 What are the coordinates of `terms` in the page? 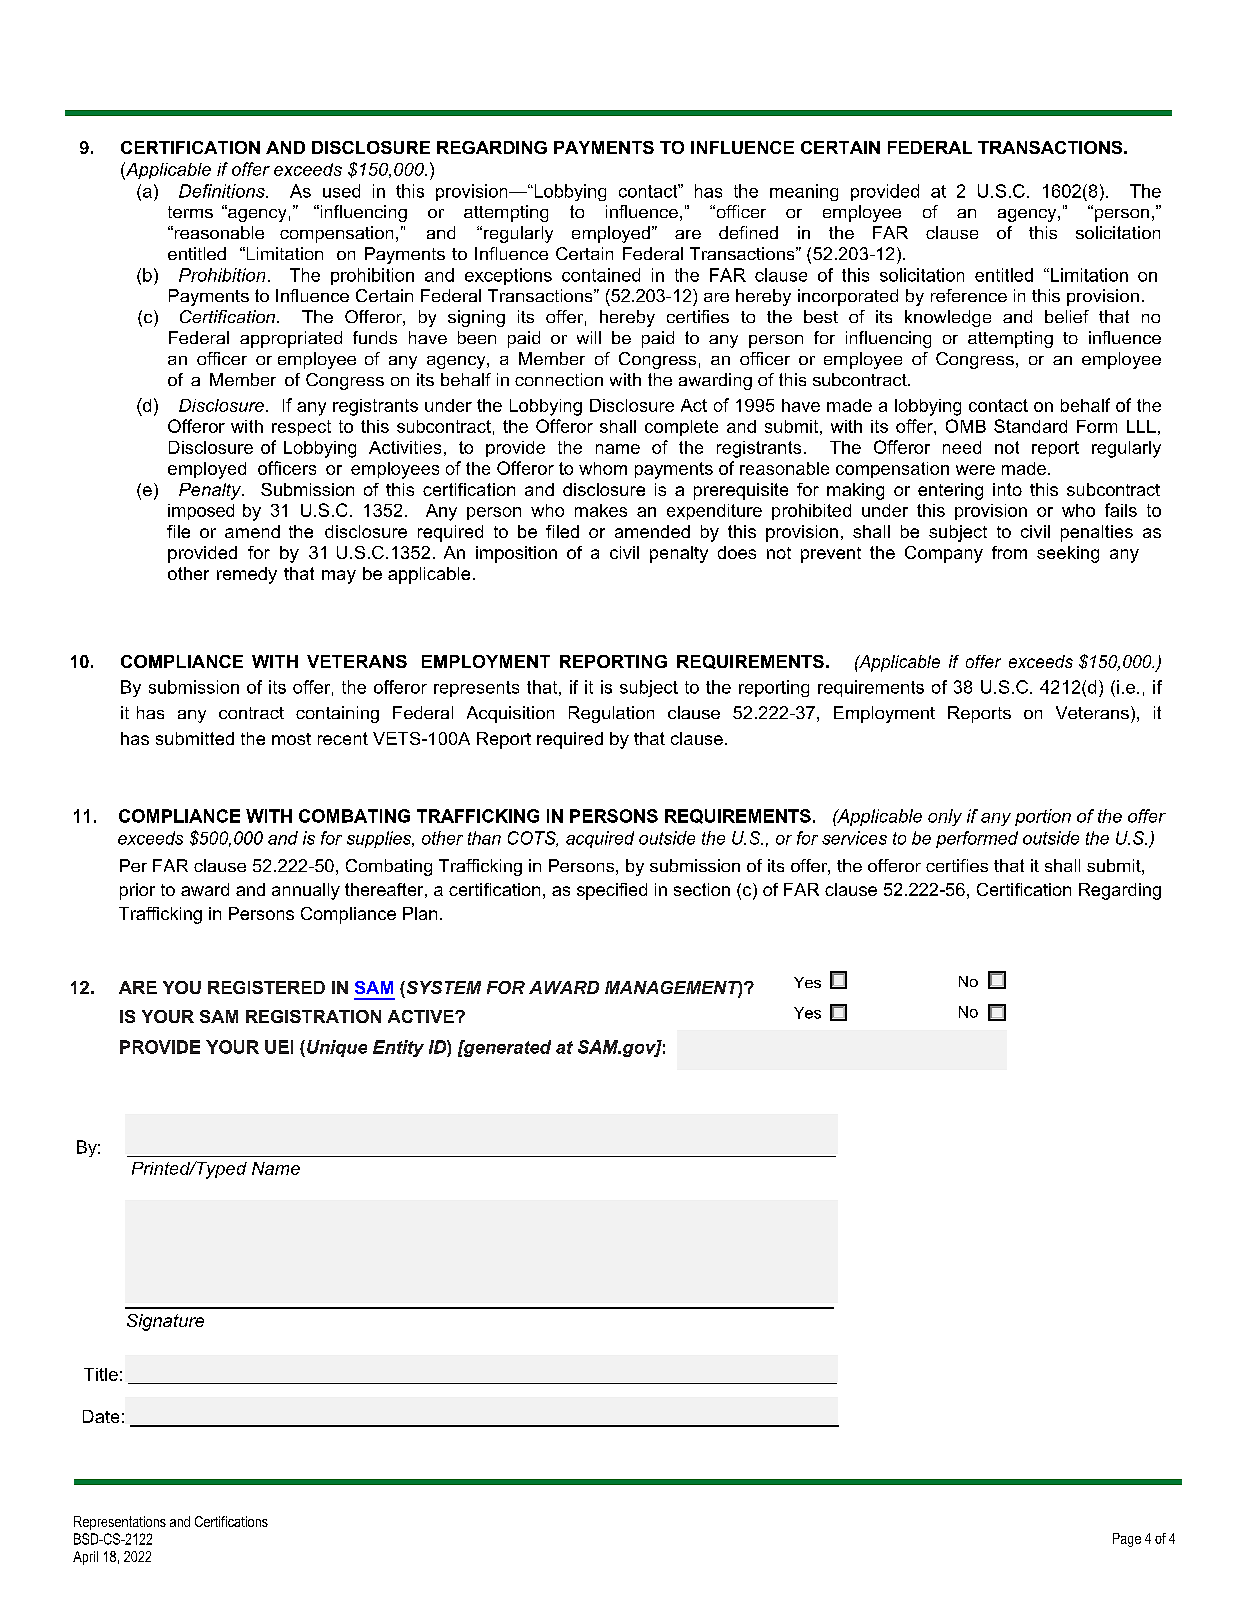 It's located at (190, 212).
